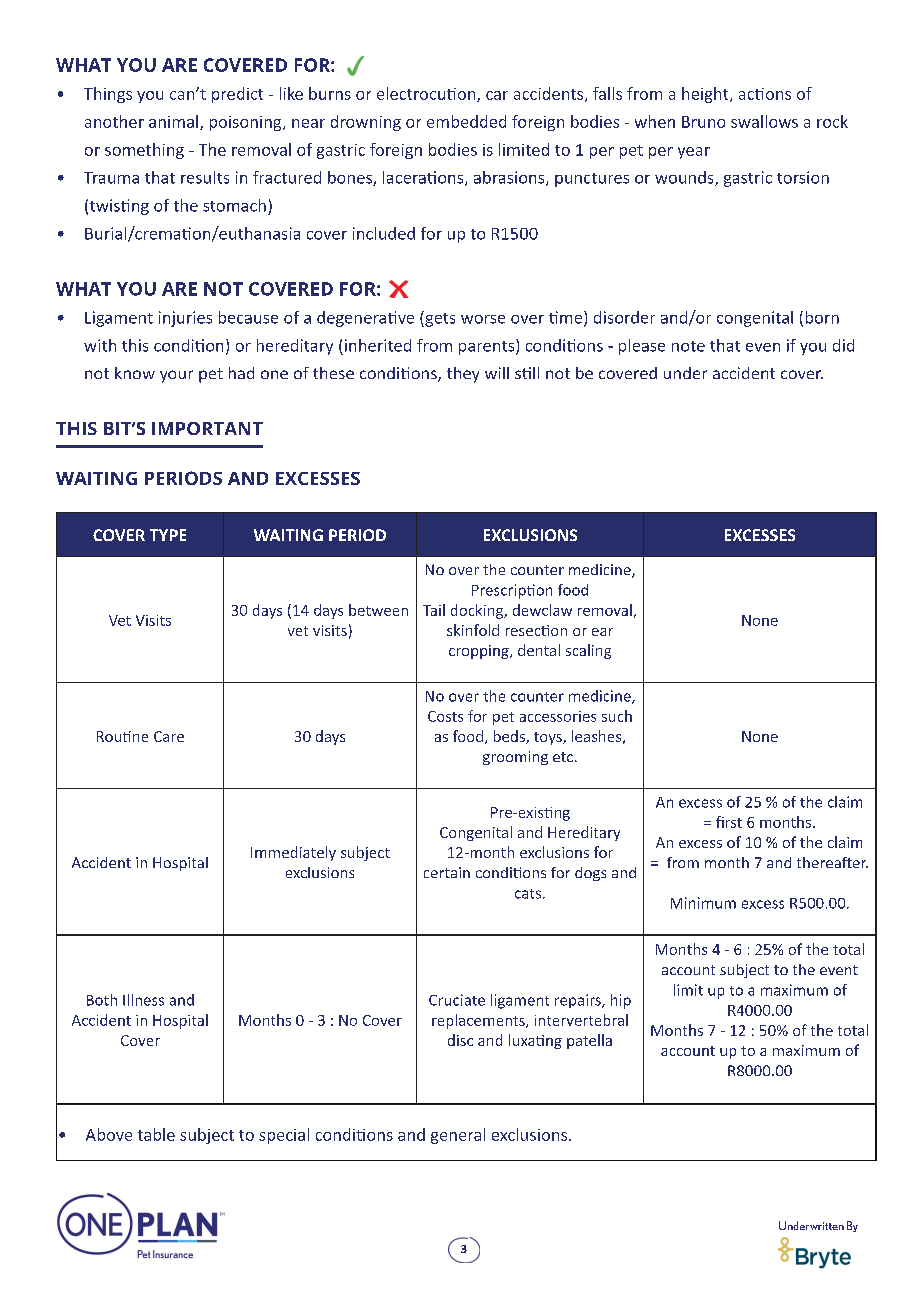  Describe the element at coordinates (764, 121) in the screenshot. I see `swallows` at that location.
